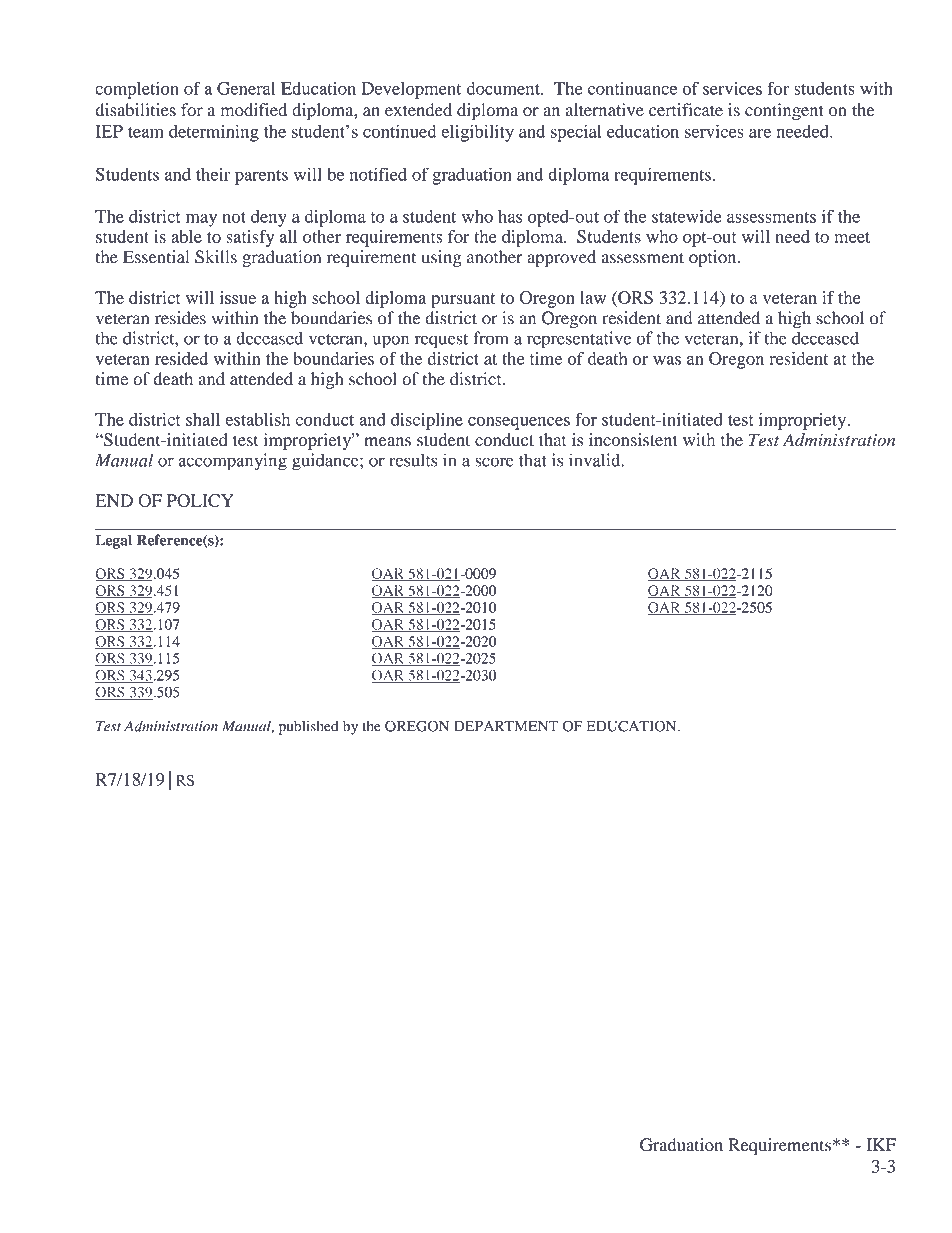 This image has height=1233, width=952. What do you see at coordinates (506, 726) in the image?
I see `DEPARTMENT` at bounding box center [506, 726].
